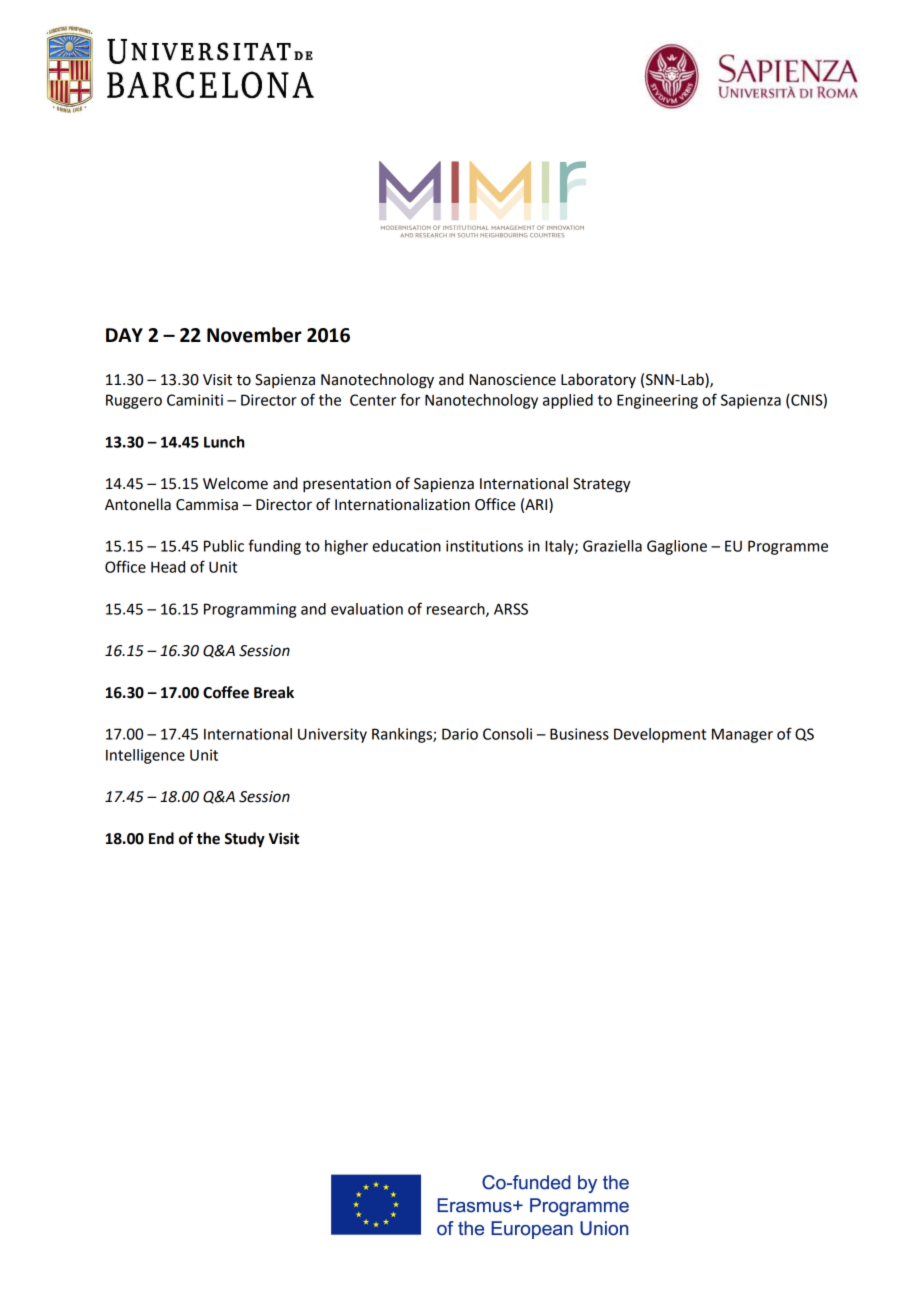  Describe the element at coordinates (161, 838) in the screenshot. I see `End` at that location.
